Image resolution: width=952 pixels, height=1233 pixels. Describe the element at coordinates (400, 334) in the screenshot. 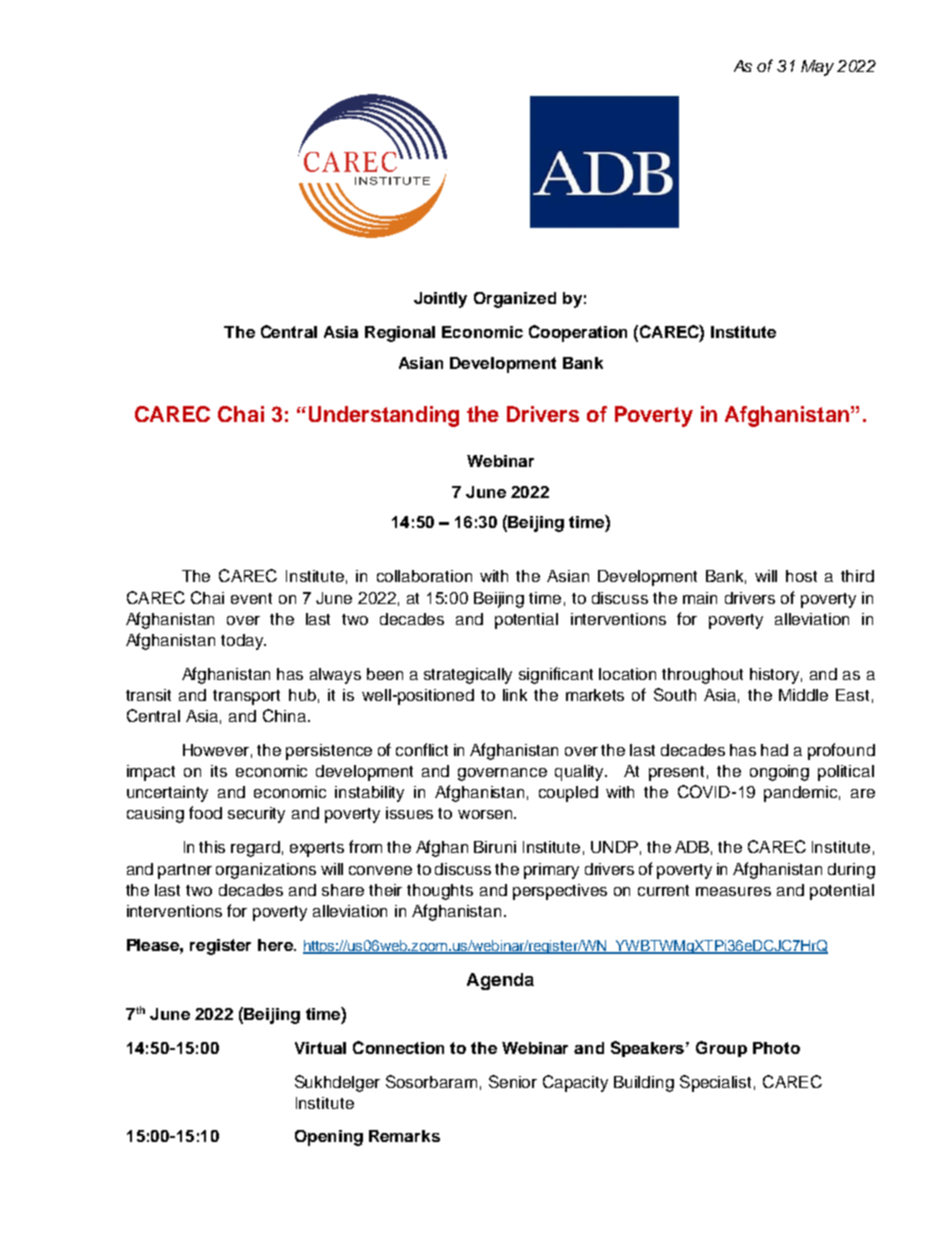

I see `Regional` at that location.
